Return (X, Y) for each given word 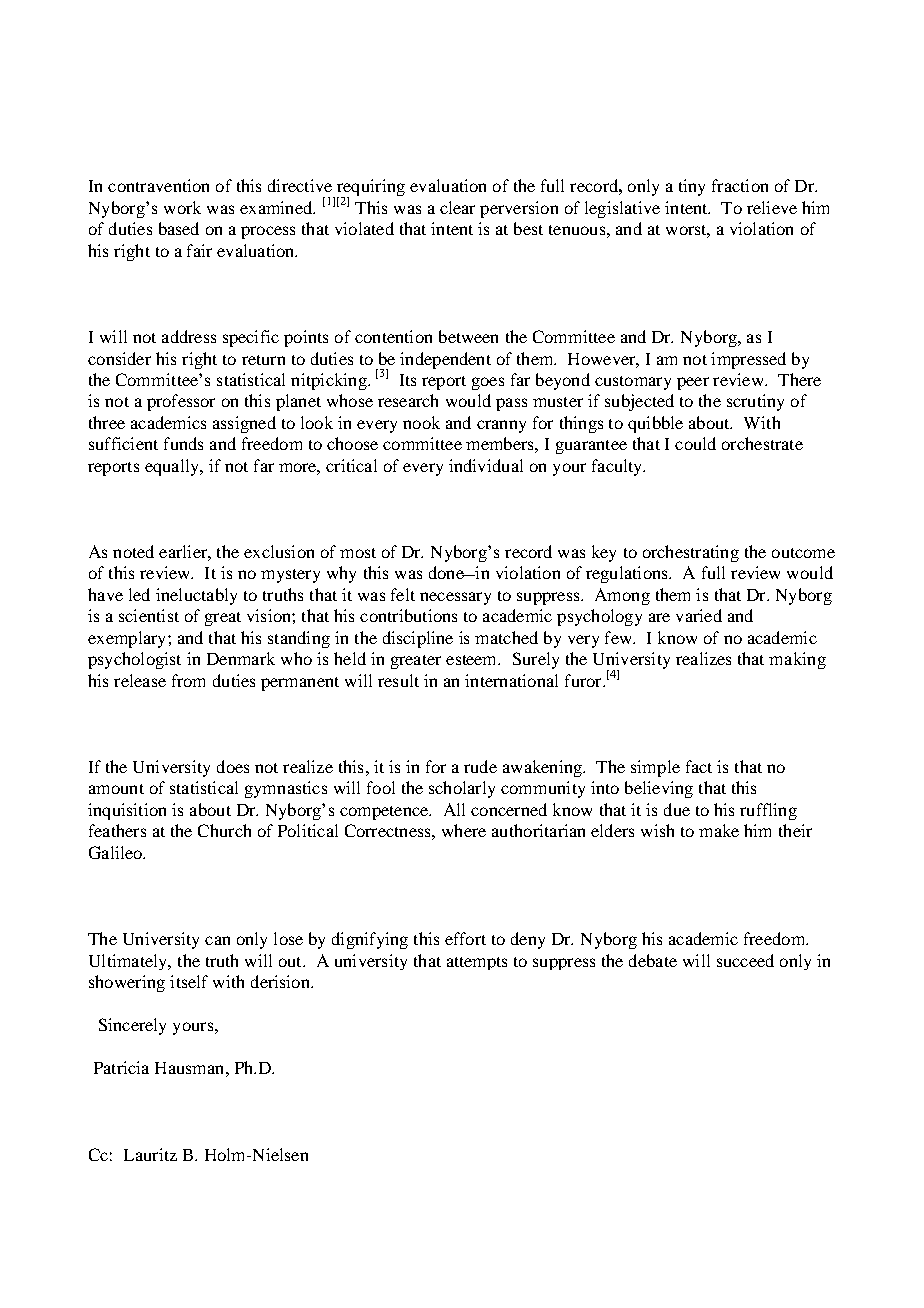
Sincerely (132, 1026)
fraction (740, 185)
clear (457, 207)
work (182, 207)
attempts (477, 963)
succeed (745, 960)
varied (699, 615)
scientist (149, 615)
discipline (418, 639)
